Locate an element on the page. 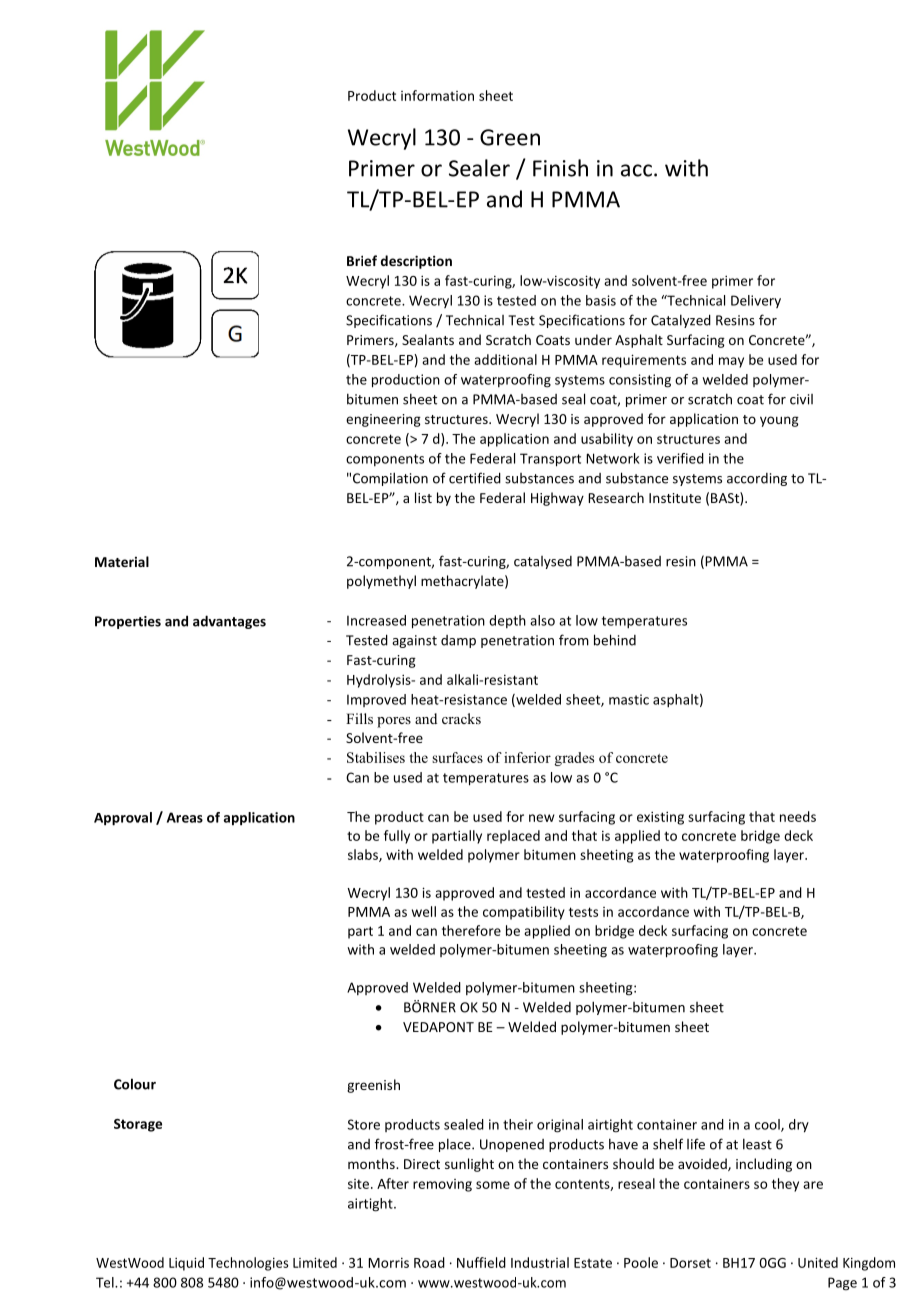 This image has height=1308, width=924. Brief is located at coordinates (362, 260).
